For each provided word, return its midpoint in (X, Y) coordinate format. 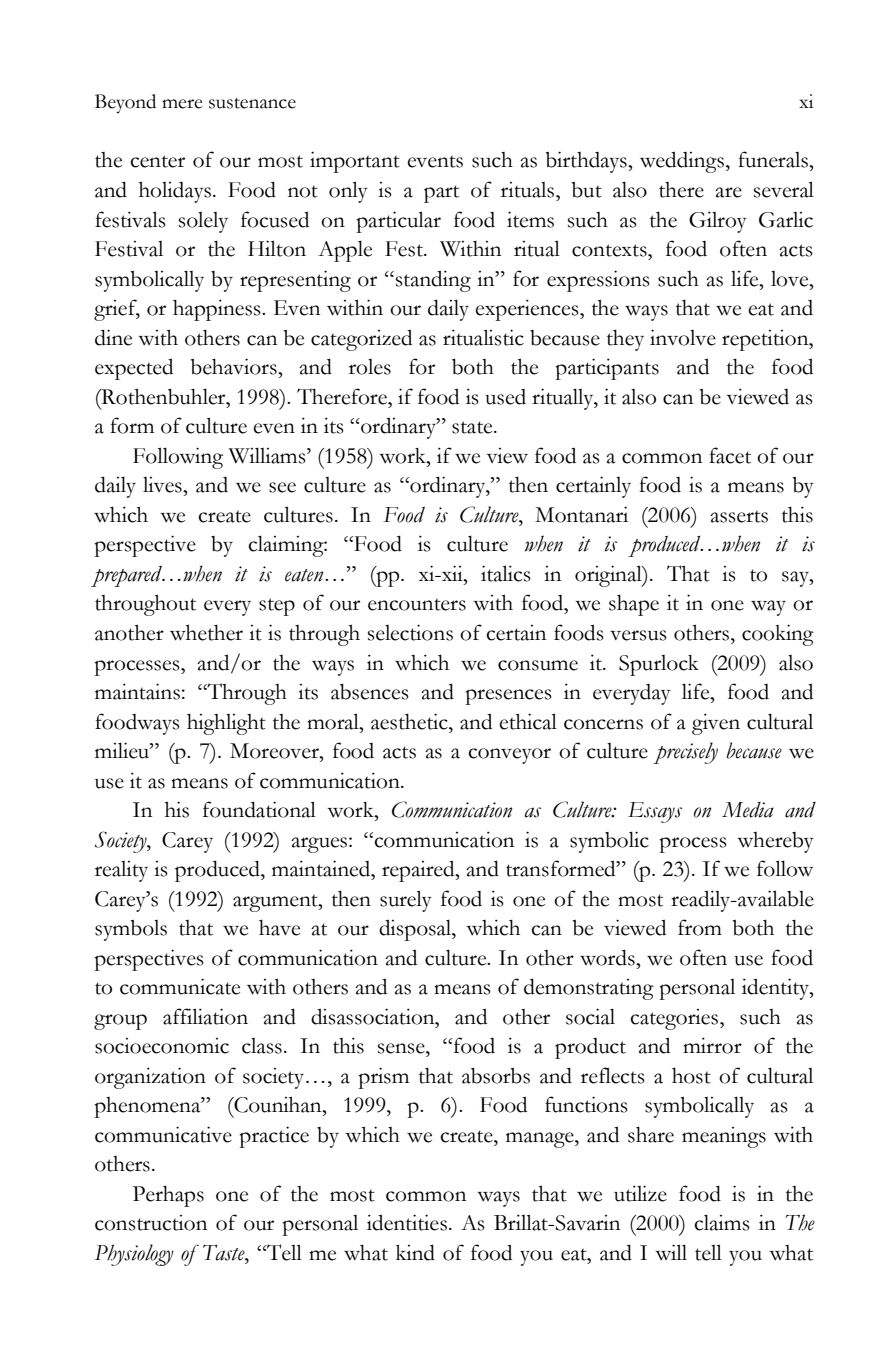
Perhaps (168, 1196)
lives (163, 485)
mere (182, 104)
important (355, 162)
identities (407, 1222)
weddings (683, 162)
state (473, 427)
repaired (419, 871)
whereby (775, 842)
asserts (739, 517)
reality (121, 871)
